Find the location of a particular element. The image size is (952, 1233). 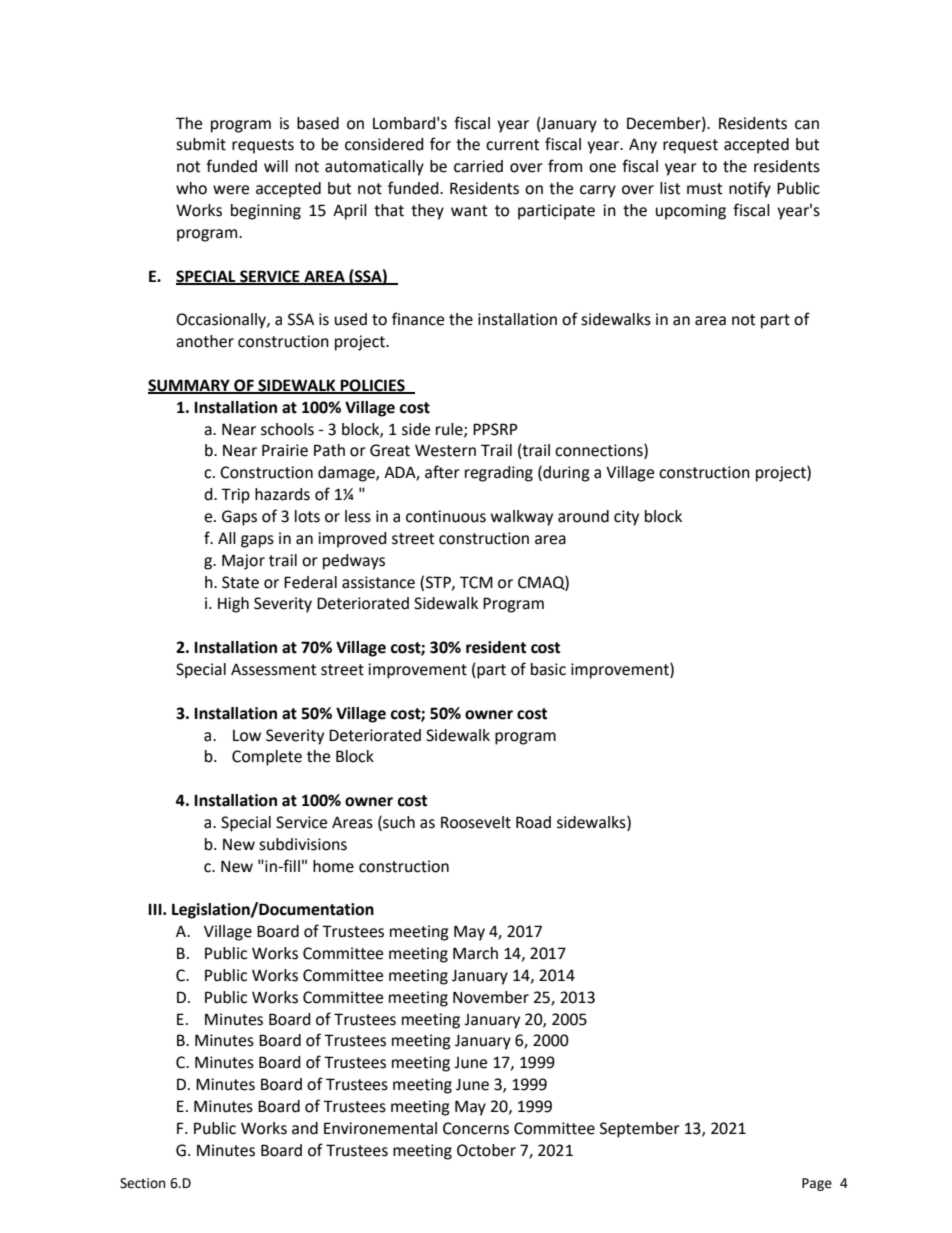

around is located at coordinates (583, 516).
